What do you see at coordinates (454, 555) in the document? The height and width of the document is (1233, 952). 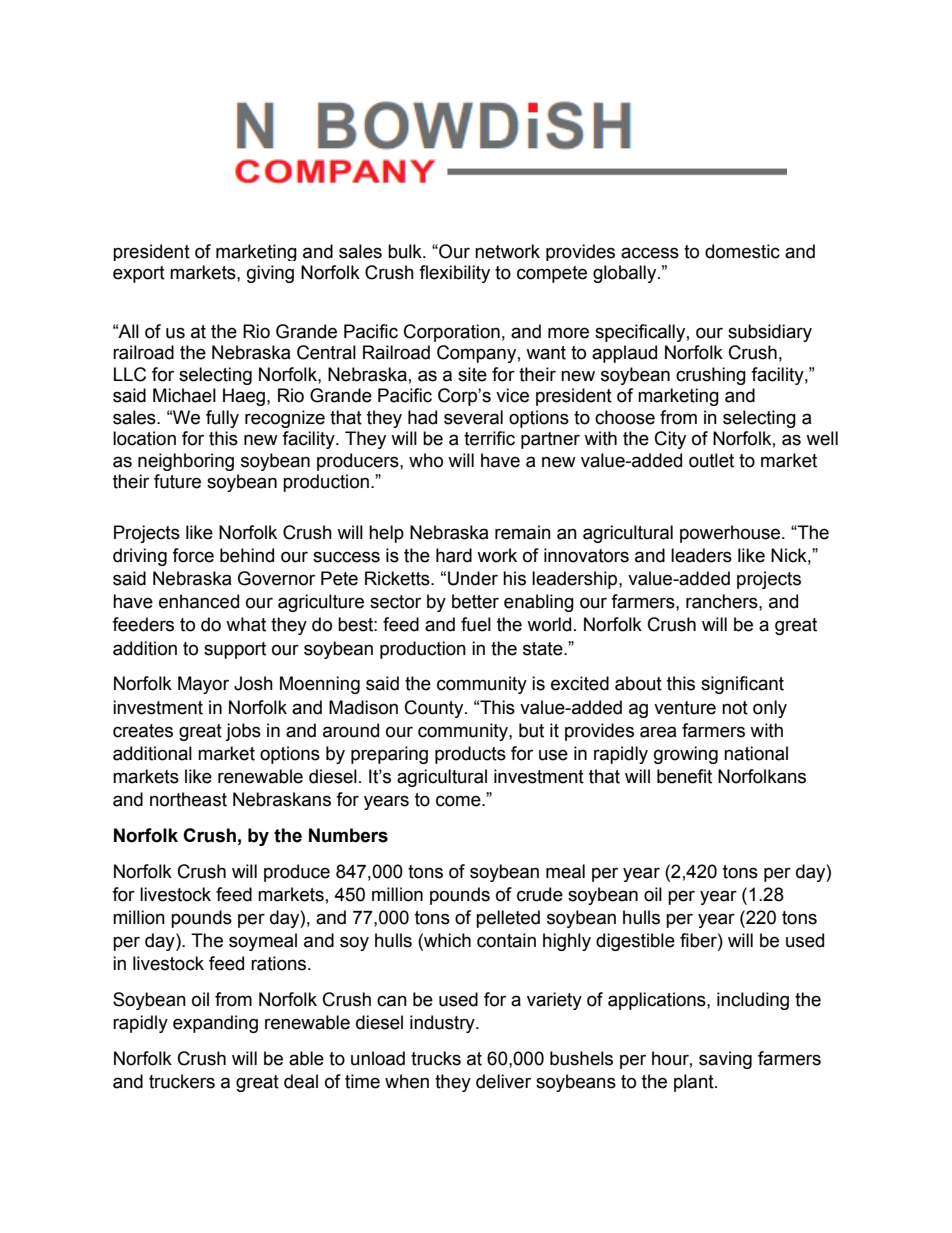 I see `hard` at bounding box center [454, 555].
